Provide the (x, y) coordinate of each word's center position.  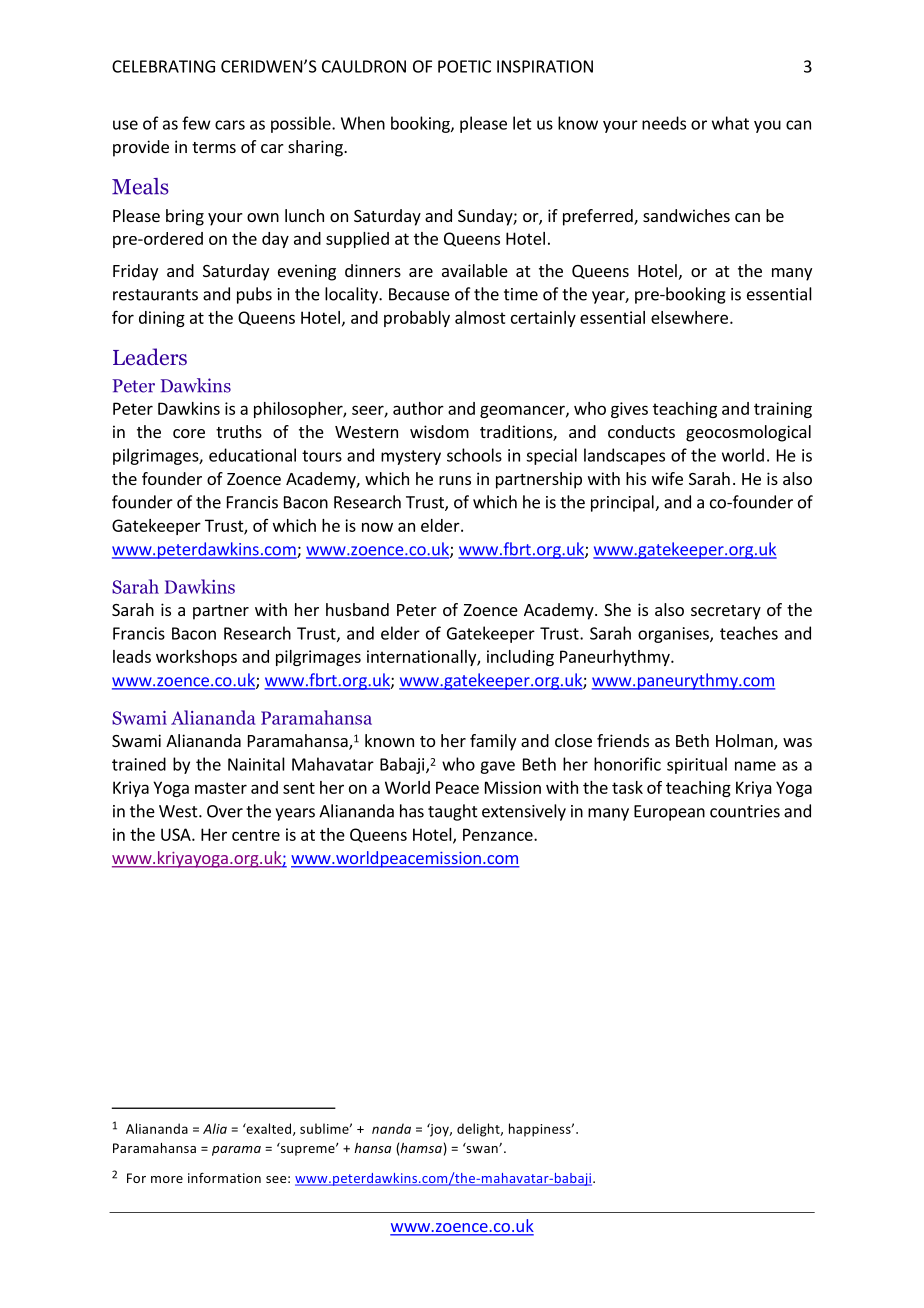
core (189, 433)
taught (453, 812)
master (221, 788)
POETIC (464, 66)
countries (745, 811)
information (224, 1177)
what (730, 123)
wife (667, 478)
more (167, 1179)
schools (474, 455)
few (196, 123)
